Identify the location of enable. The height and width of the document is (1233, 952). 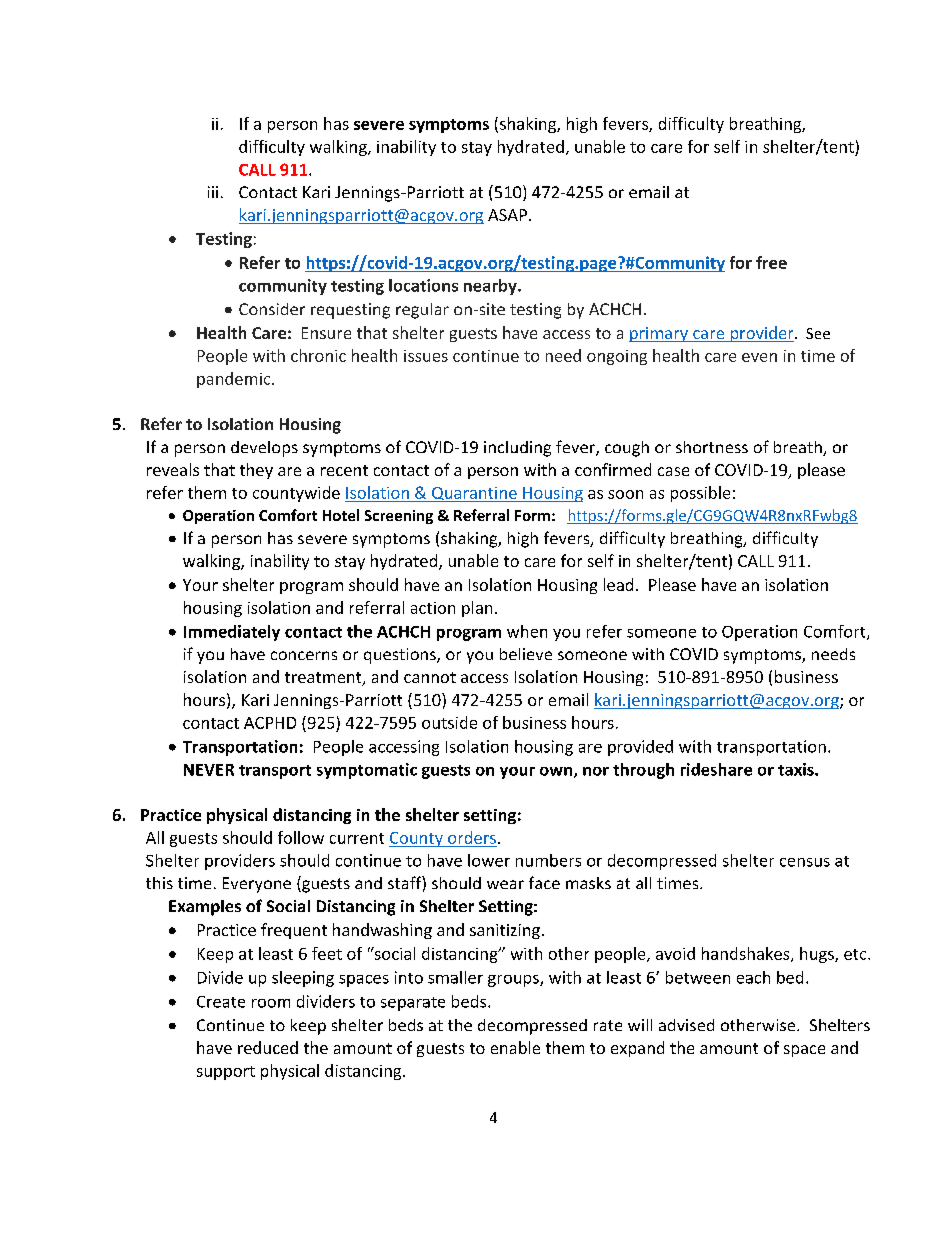
(515, 1047).
